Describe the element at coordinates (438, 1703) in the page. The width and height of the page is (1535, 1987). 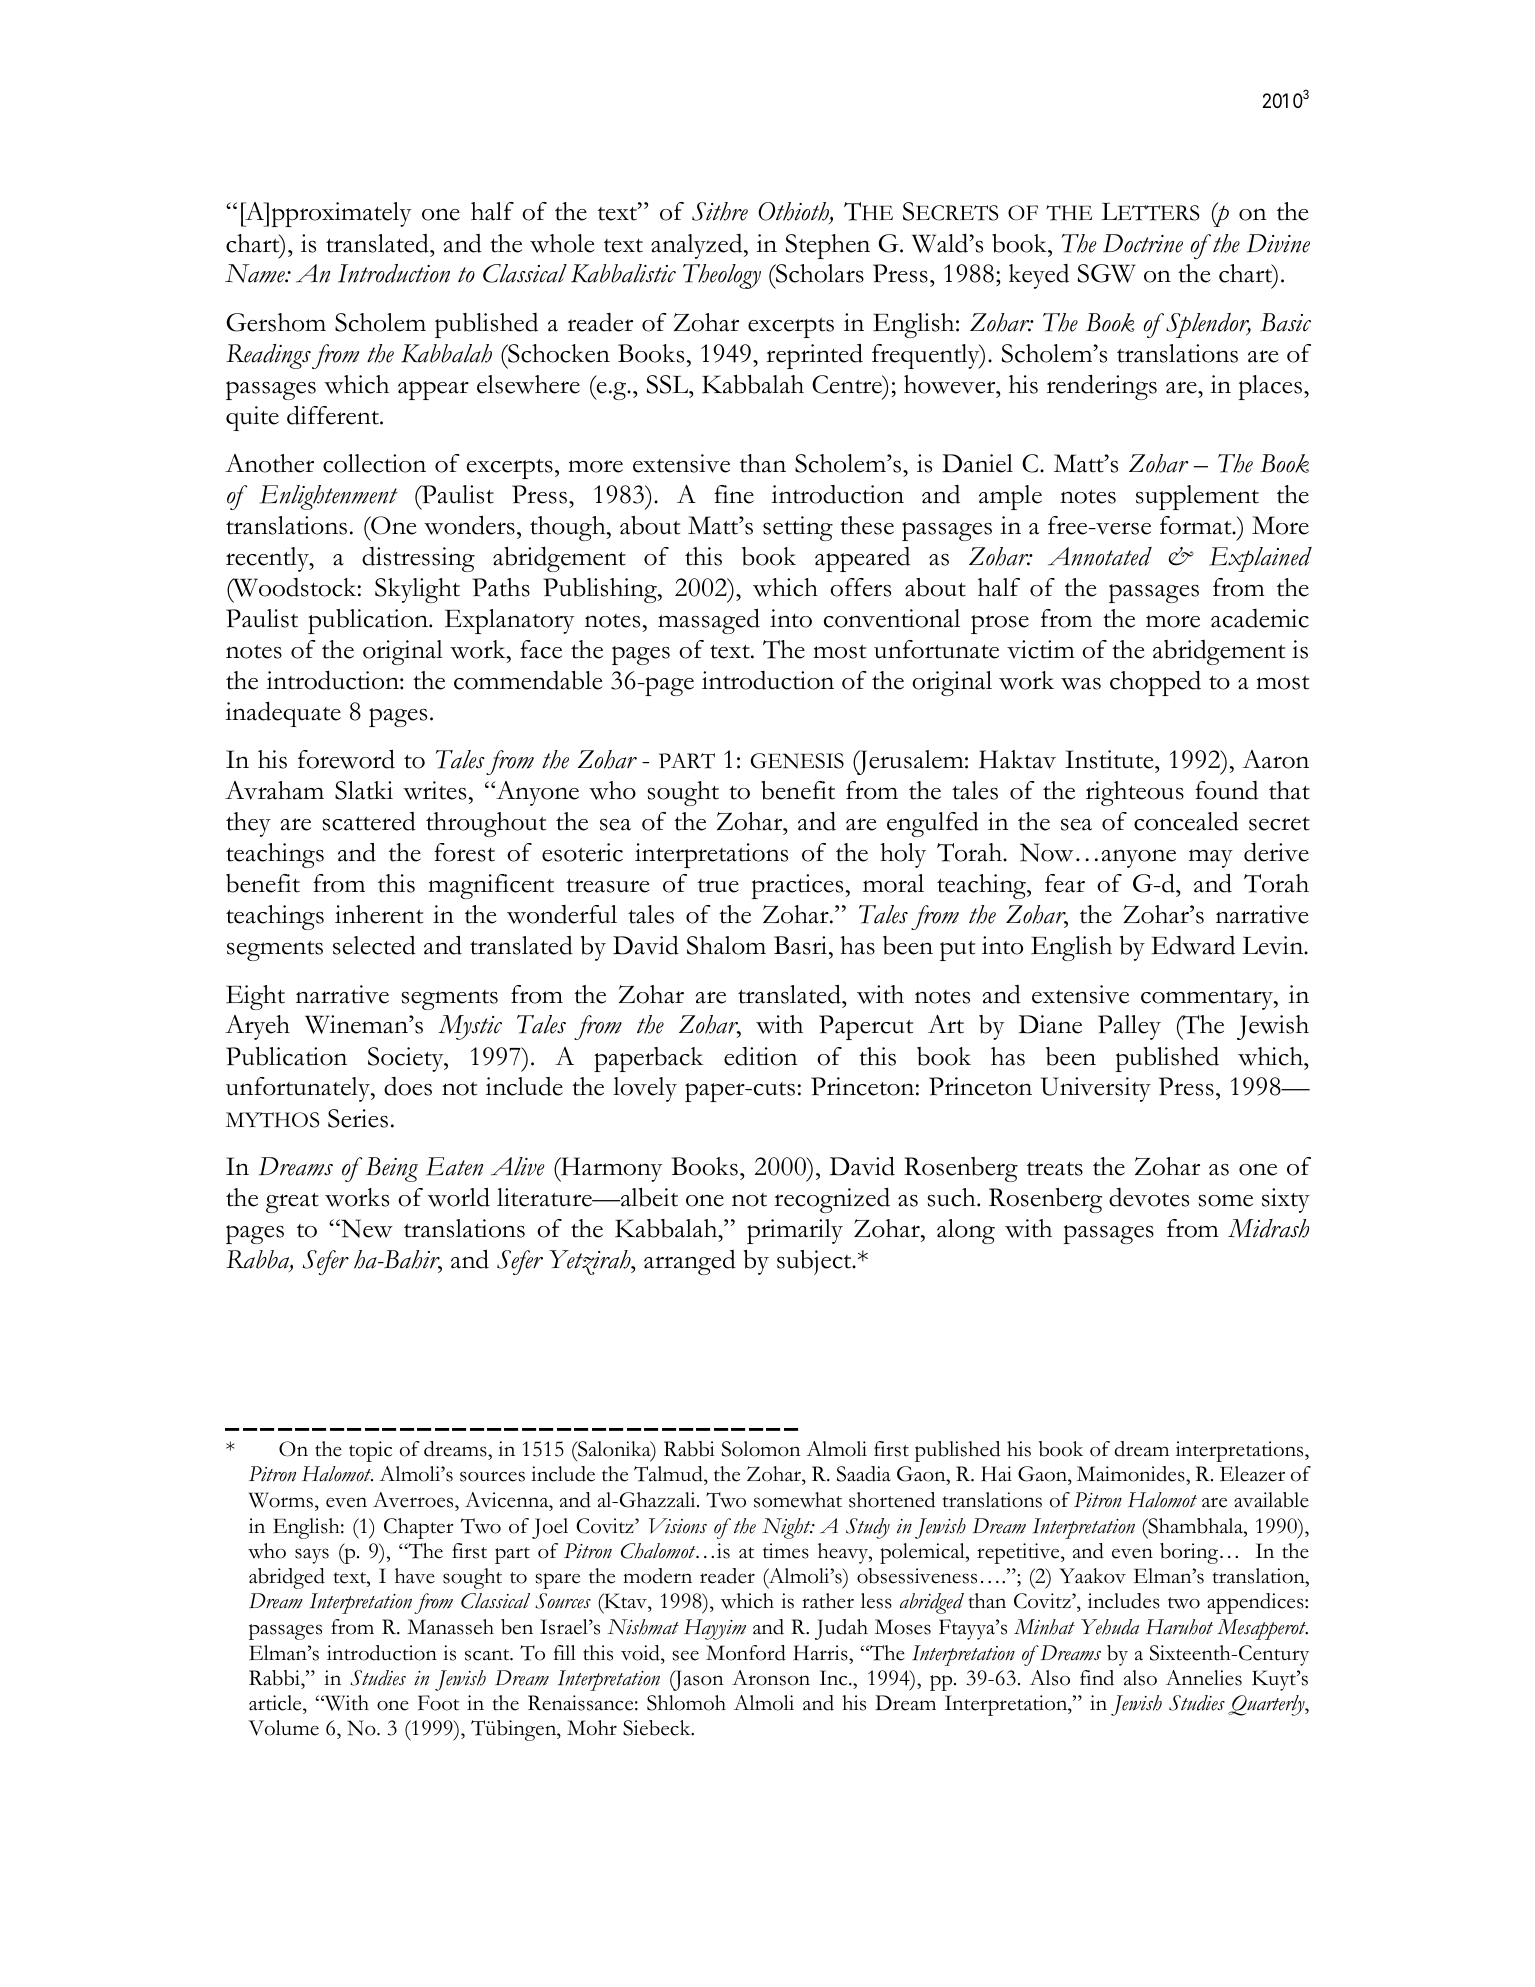
I see `Foot` at that location.
